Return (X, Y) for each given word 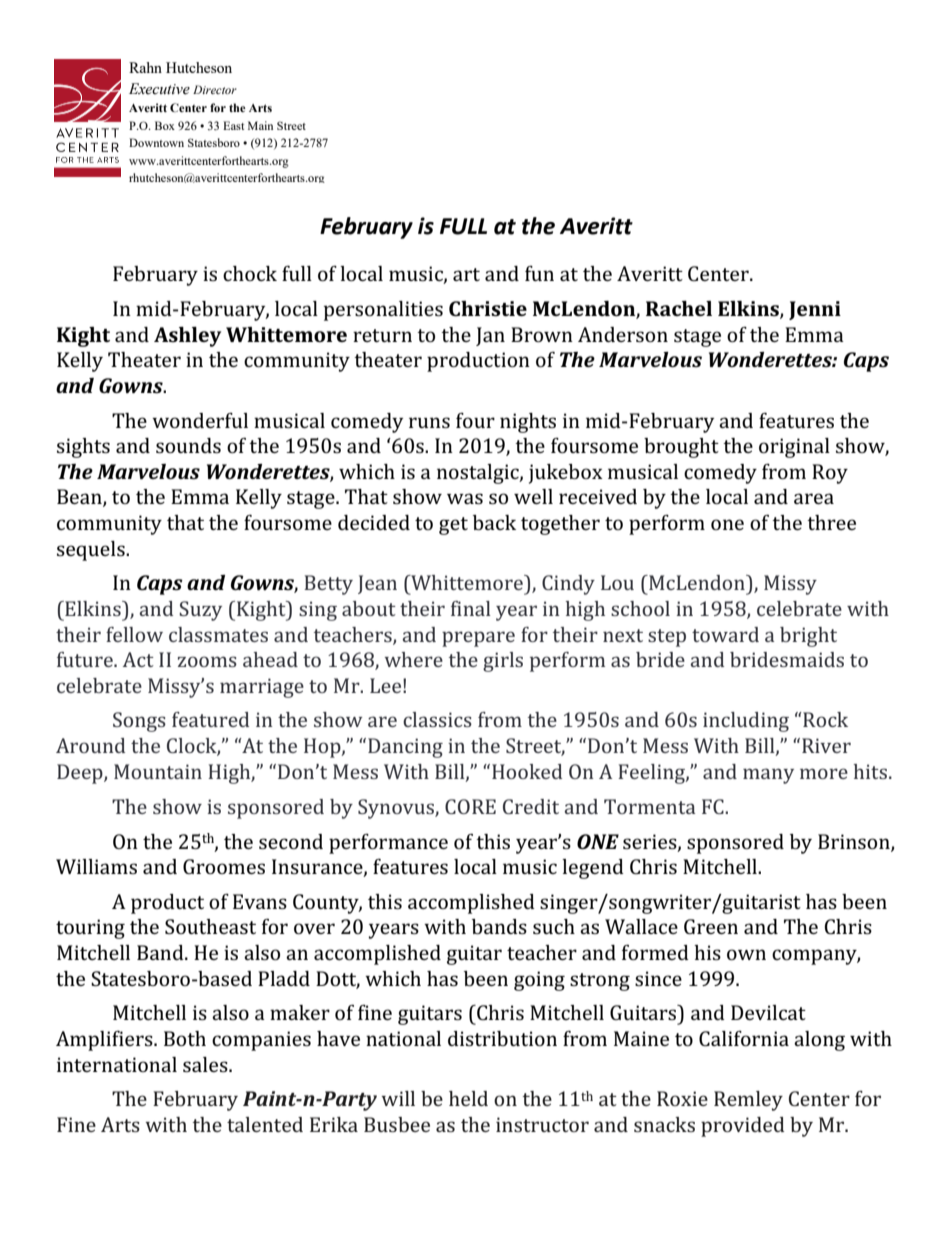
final (471, 608)
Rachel (679, 308)
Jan (490, 336)
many (768, 776)
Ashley (187, 337)
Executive (159, 89)
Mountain (158, 771)
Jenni (815, 310)
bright (808, 637)
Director (215, 89)
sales (206, 1064)
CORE (470, 806)
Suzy (200, 611)
